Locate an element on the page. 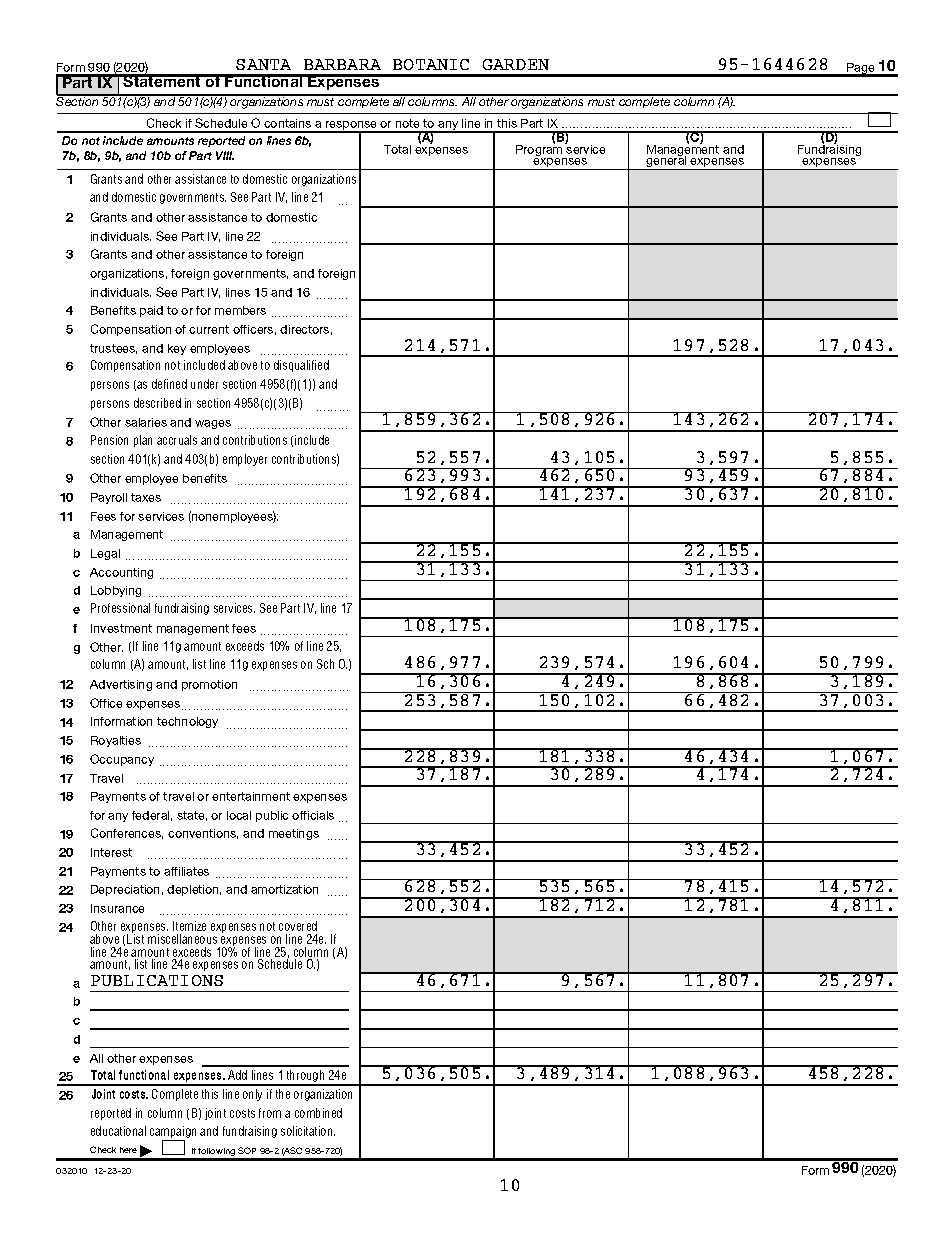 This image has height=1233, width=952. combined is located at coordinates (318, 1113).
